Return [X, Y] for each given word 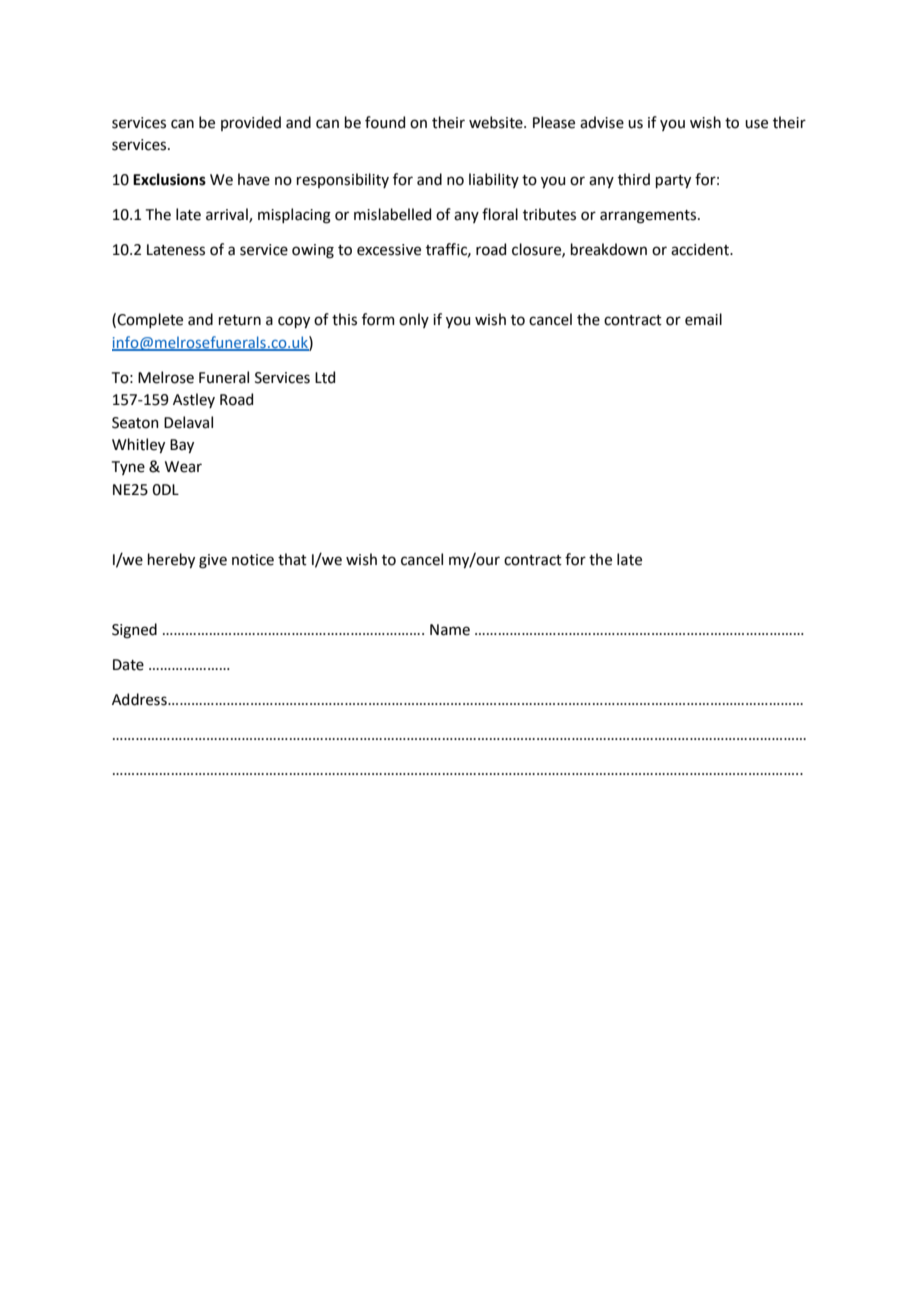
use [756, 124]
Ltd [325, 377]
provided [251, 123]
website [497, 122]
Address [140, 699]
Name [450, 630]
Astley [194, 400]
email [703, 319]
